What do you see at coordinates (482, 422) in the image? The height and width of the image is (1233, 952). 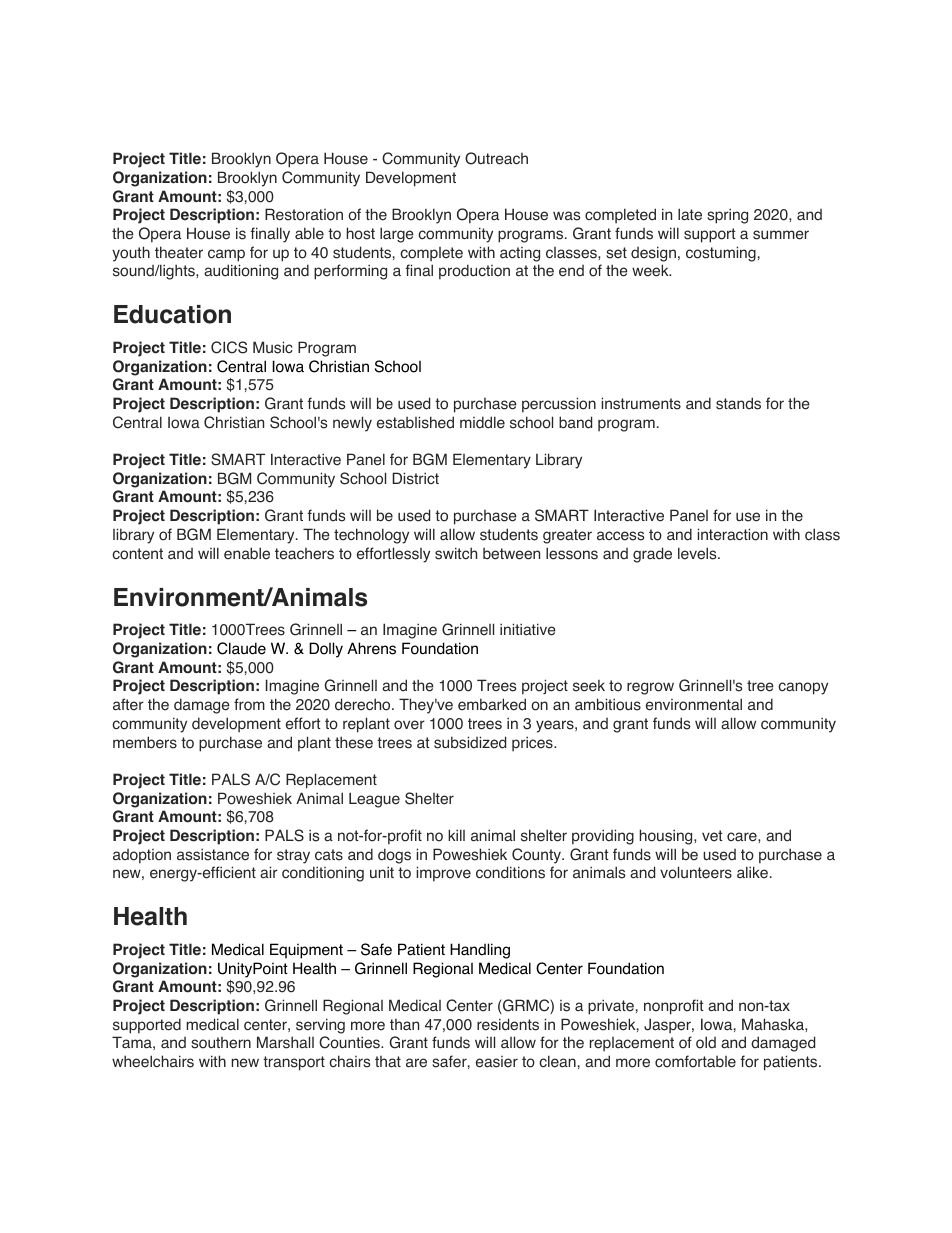 I see `middle` at bounding box center [482, 422].
